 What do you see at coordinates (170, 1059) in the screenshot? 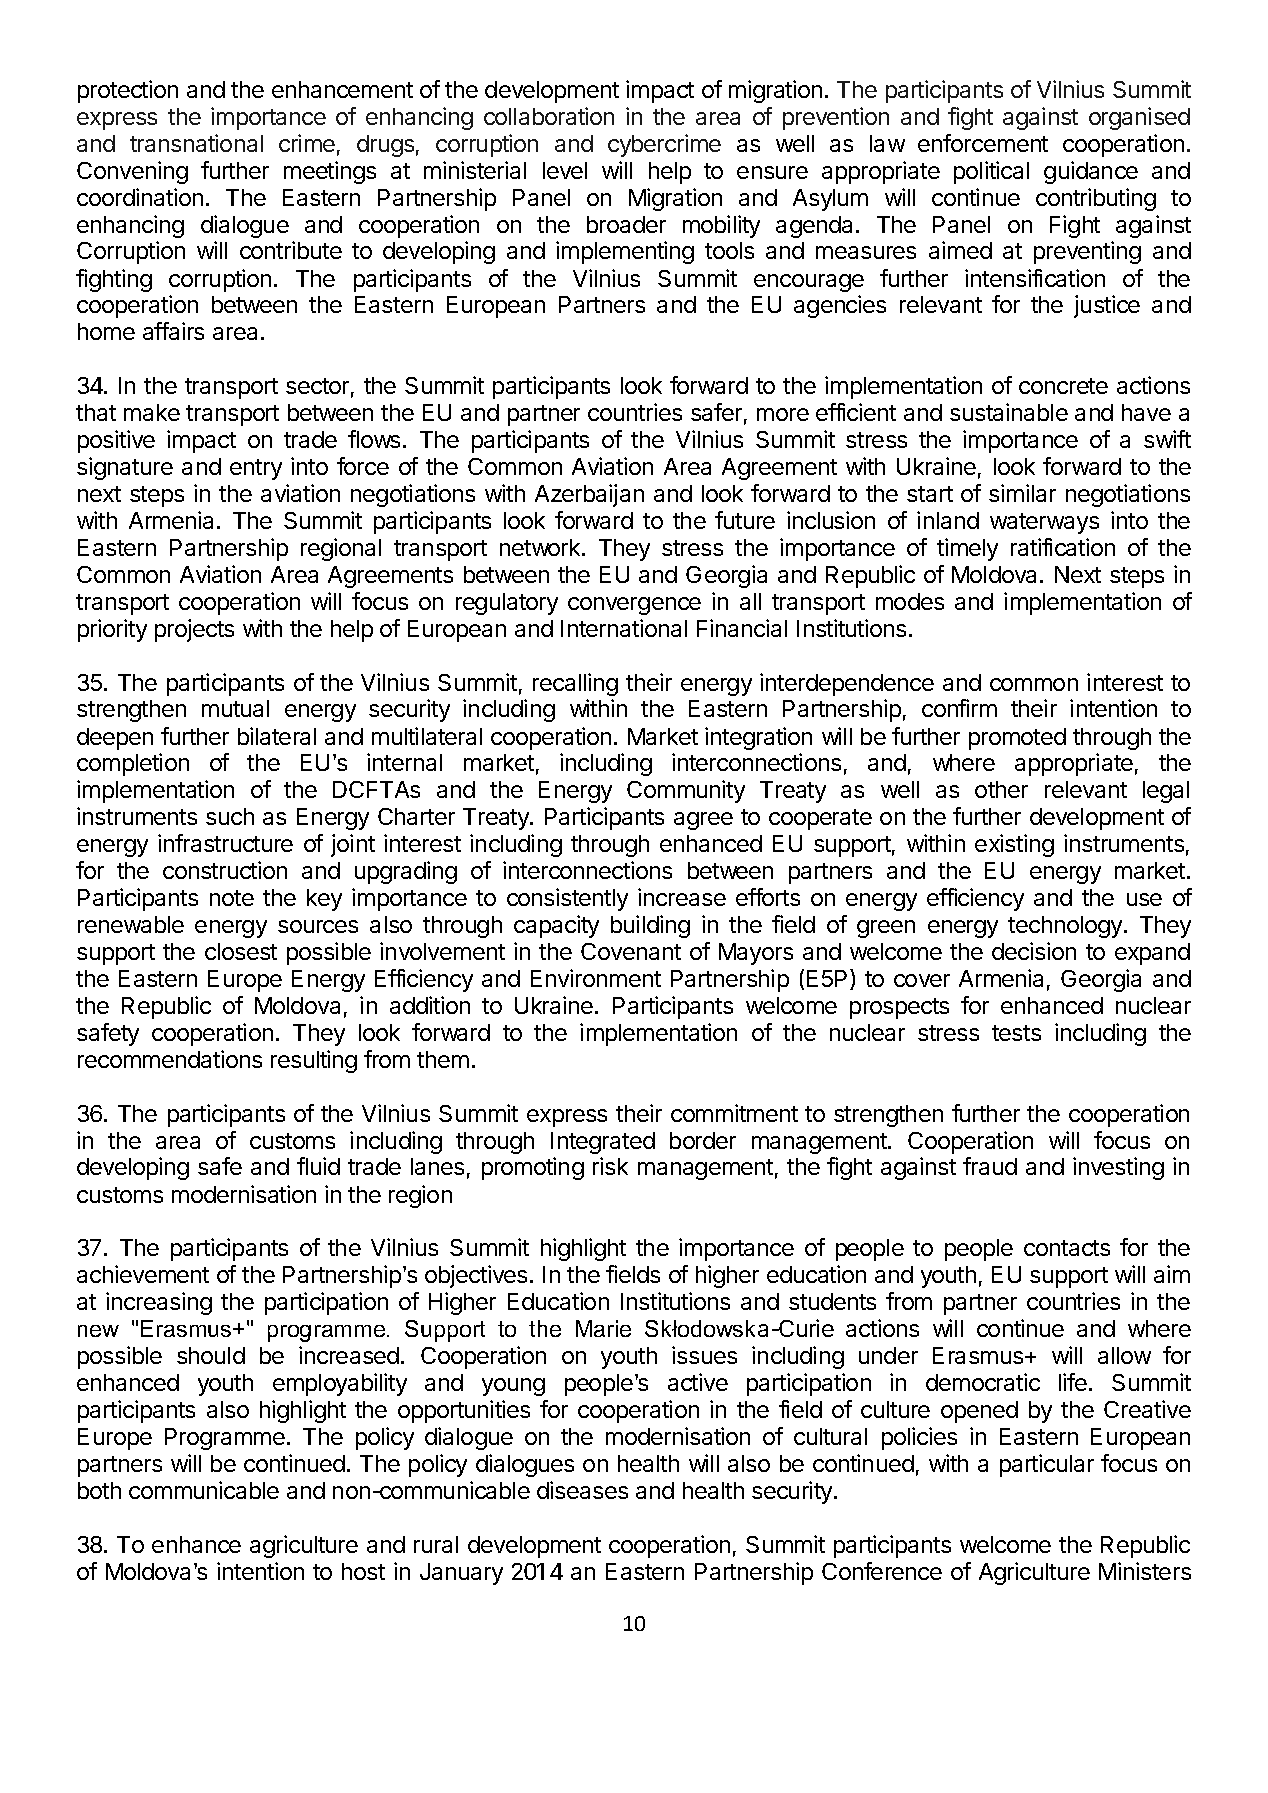
I see `recommendations` at bounding box center [170, 1059].
